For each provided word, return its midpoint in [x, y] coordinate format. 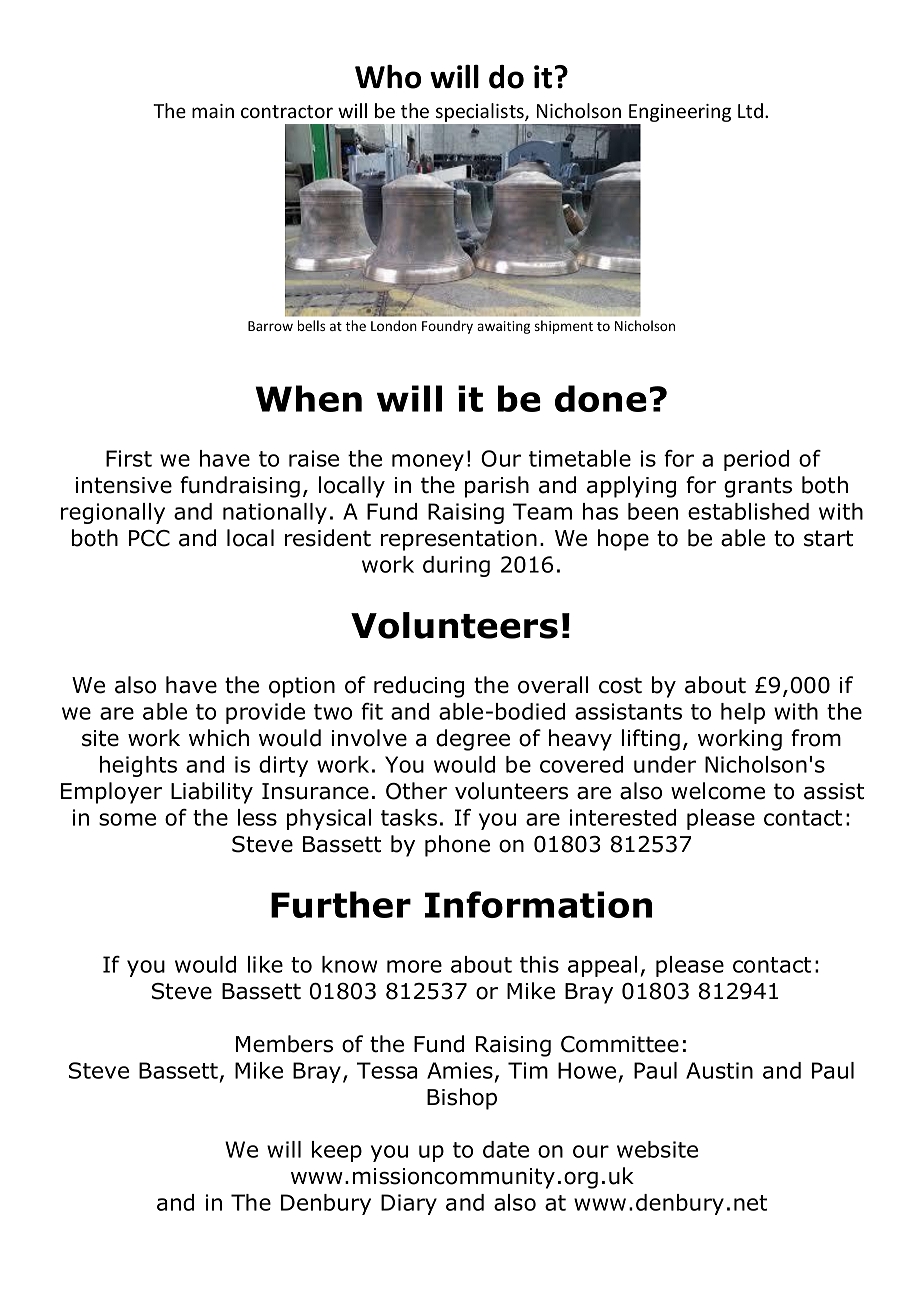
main [213, 111]
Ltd [750, 110]
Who [388, 77]
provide [265, 713]
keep [337, 1151]
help [743, 713]
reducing [419, 687]
